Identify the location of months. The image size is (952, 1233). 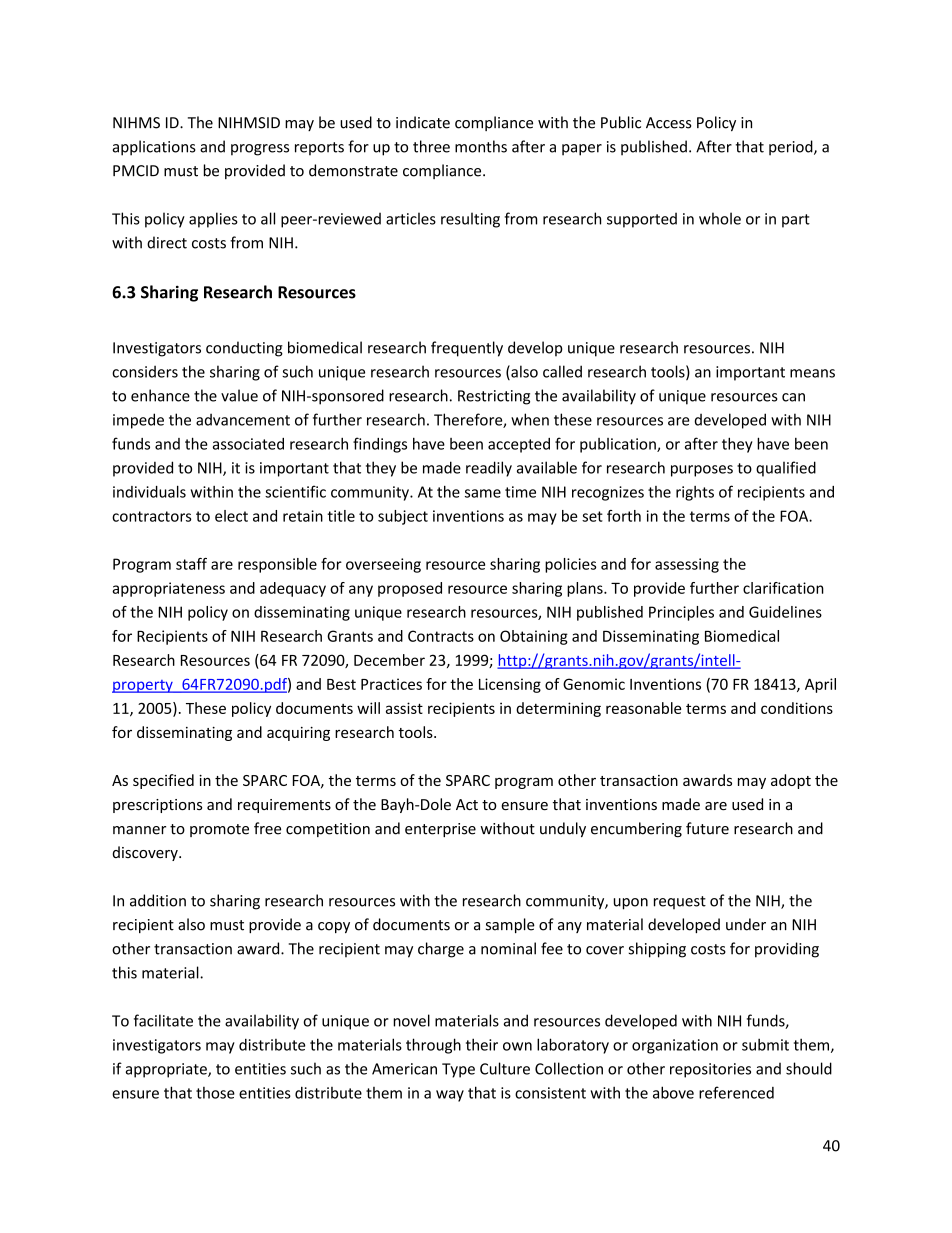
(481, 146).
